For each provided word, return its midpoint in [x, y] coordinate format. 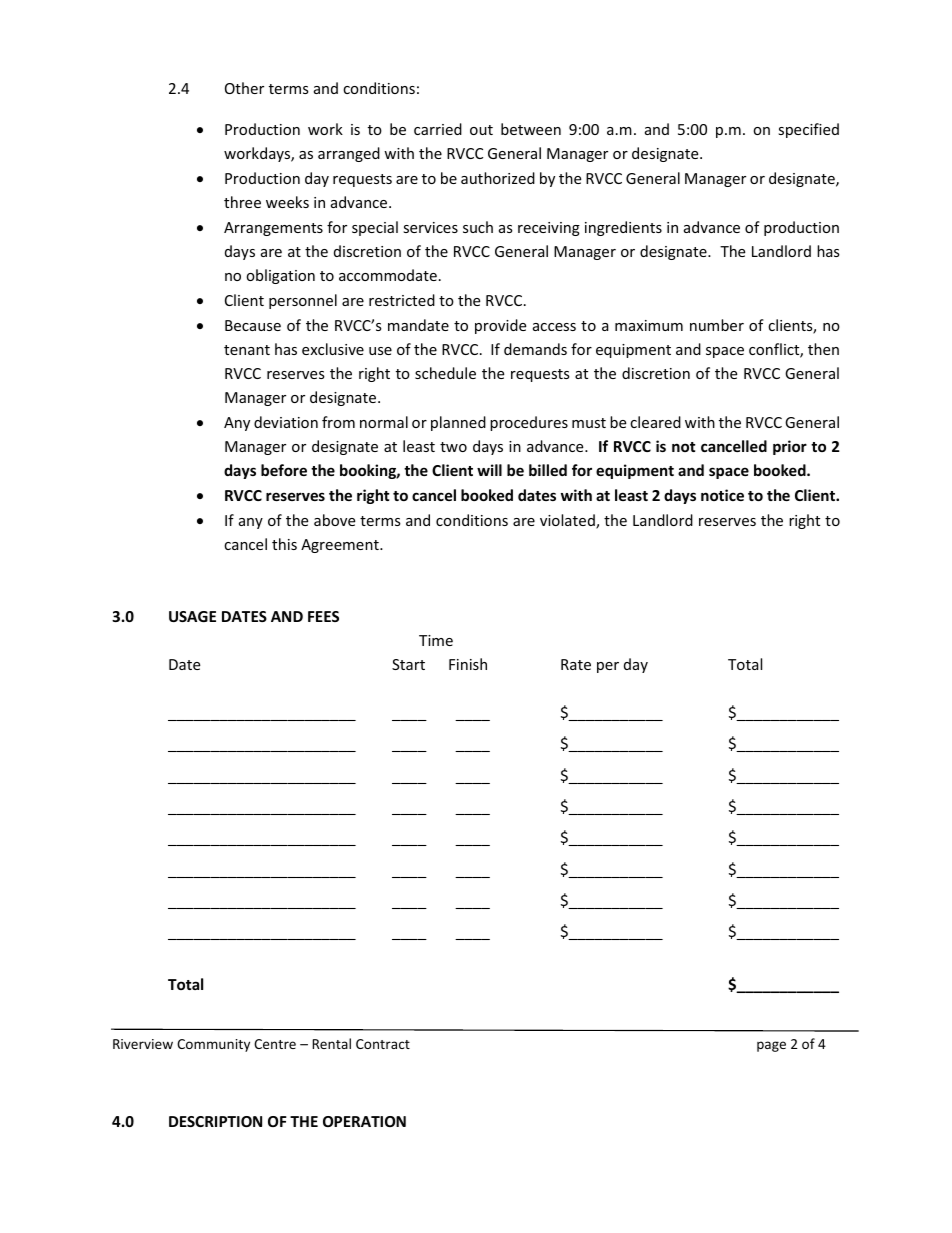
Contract [383, 1044]
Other [244, 88]
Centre [275, 1044]
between [531, 129]
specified [808, 130]
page [771, 1046]
